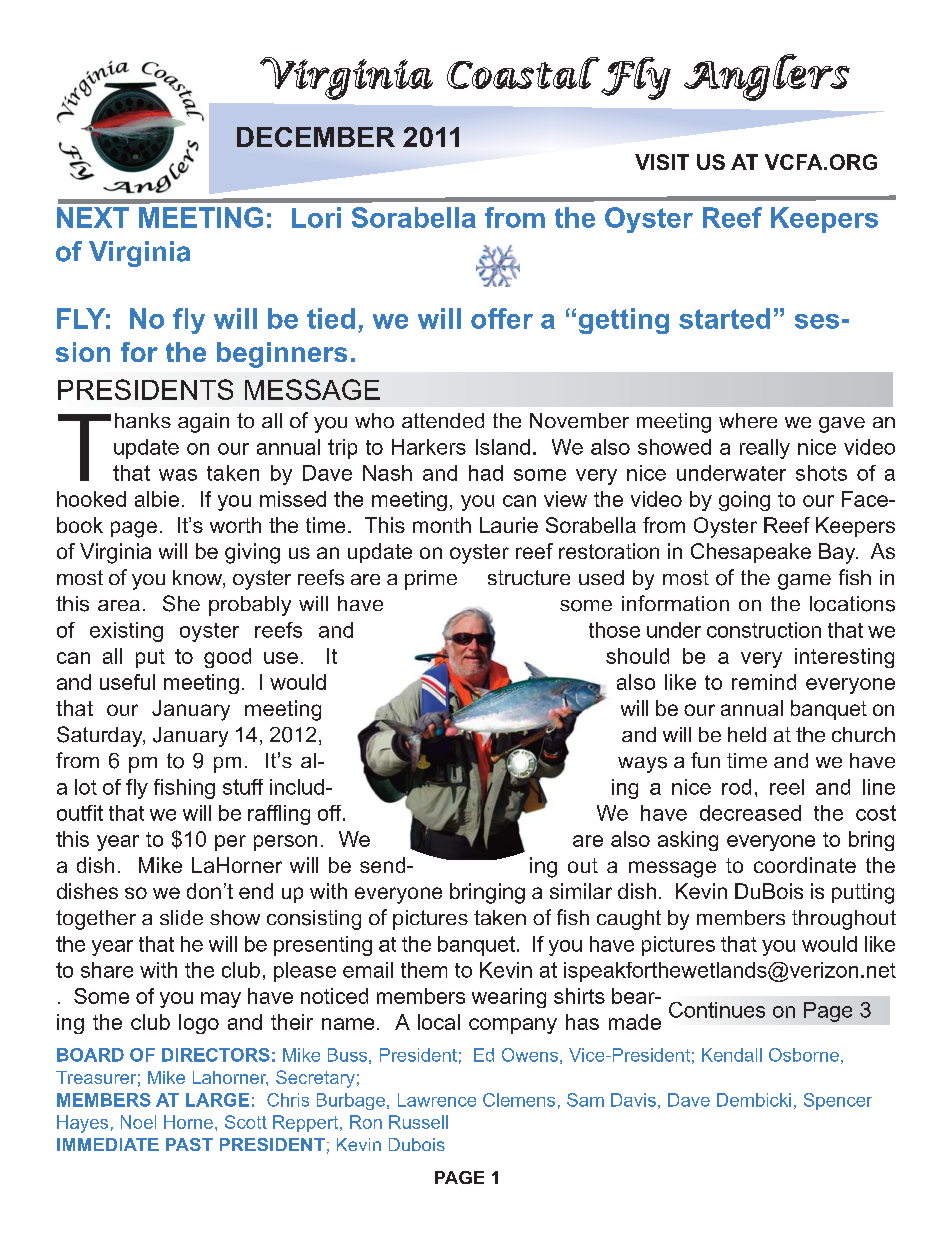 The image size is (952, 1233). Describe the element at coordinates (203, 423) in the image. I see `again` at that location.
